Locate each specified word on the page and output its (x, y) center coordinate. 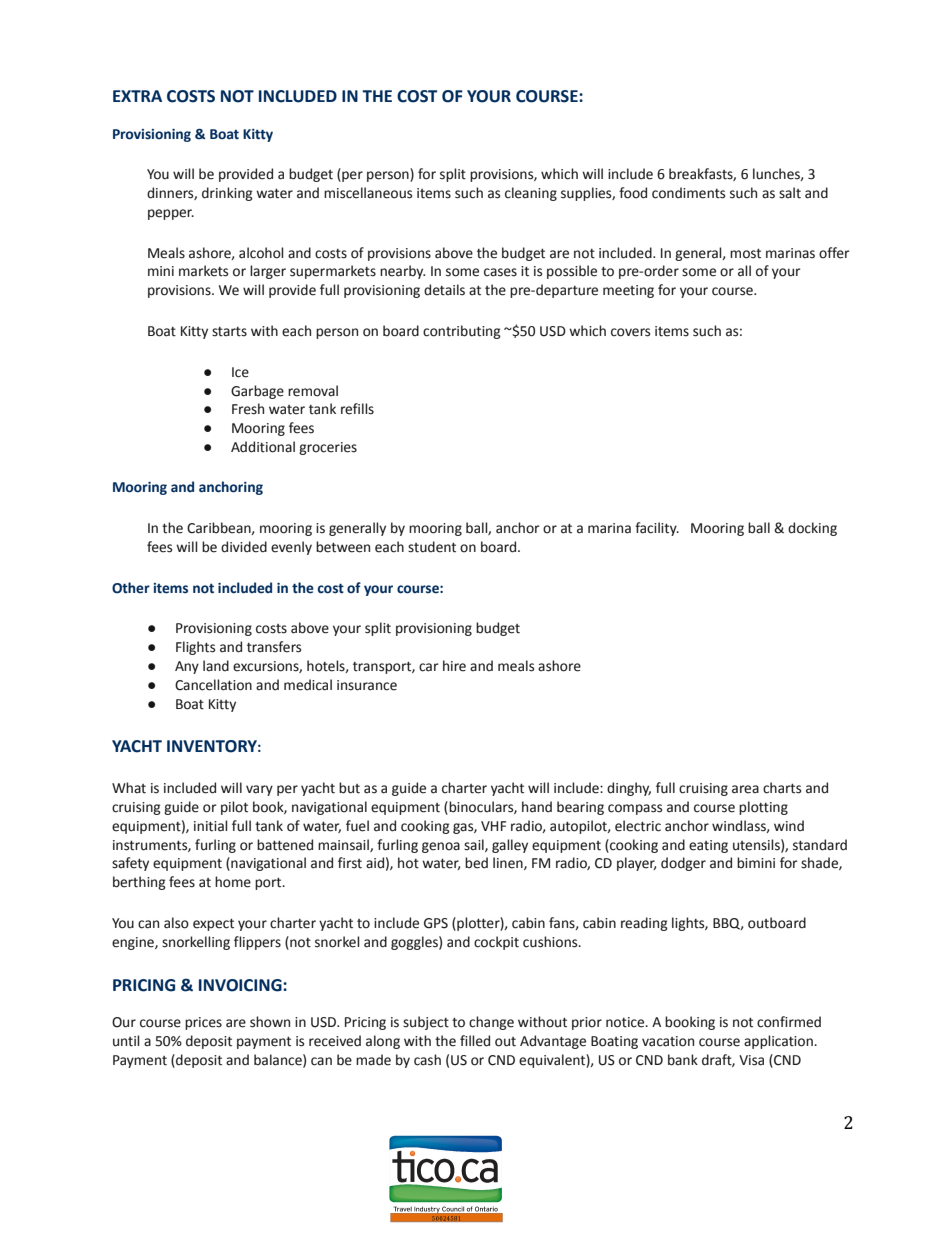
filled (475, 1041)
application (779, 1042)
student (432, 547)
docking (812, 529)
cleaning (531, 194)
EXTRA (137, 96)
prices (203, 1023)
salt (790, 193)
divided (244, 547)
